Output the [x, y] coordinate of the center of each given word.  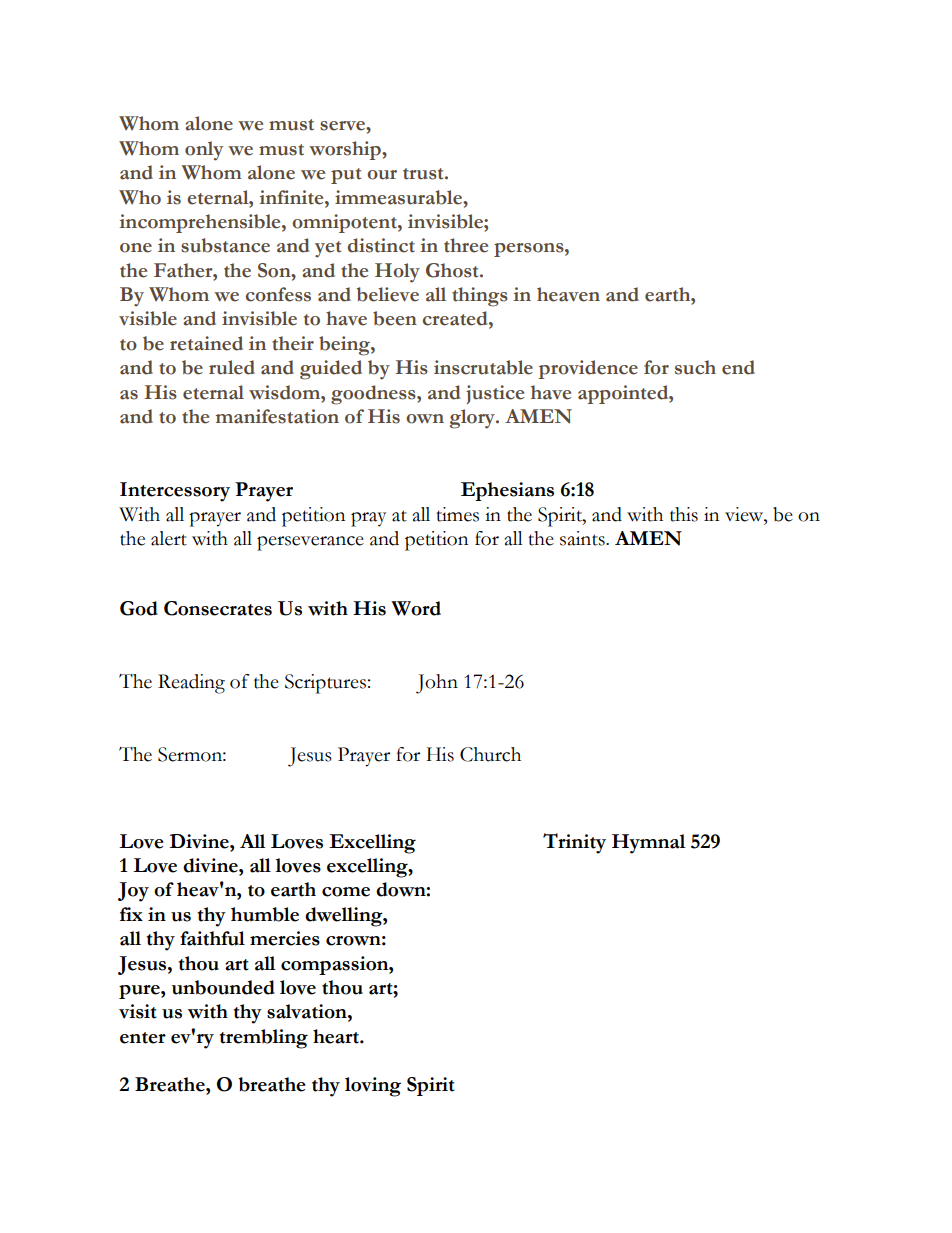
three [466, 245]
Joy [133, 892]
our [382, 175]
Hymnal [649, 844]
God [139, 608]
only [204, 151]
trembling [263, 1039]
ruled [232, 367]
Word [416, 608]
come [346, 892]
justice [495, 394]
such [695, 367]
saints [583, 538]
